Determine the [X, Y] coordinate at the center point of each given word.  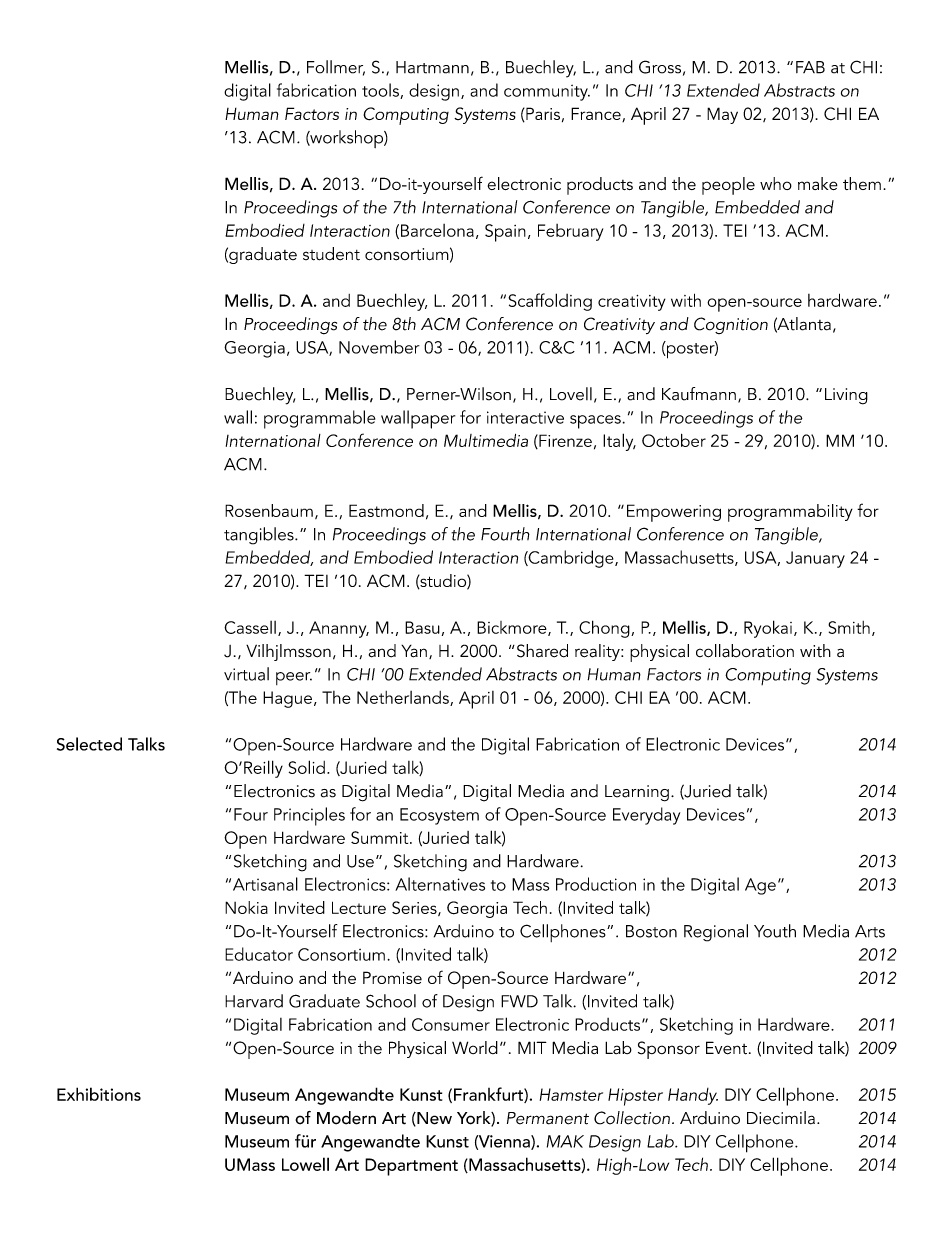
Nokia [246, 907]
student [331, 254]
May [722, 115]
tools [381, 91]
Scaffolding [550, 302]
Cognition [731, 325]
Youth [775, 931]
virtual [246, 674]
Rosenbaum [269, 510]
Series [415, 908]
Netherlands [404, 698]
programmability [790, 513]
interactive [525, 417]
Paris [542, 114]
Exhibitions [99, 1094]
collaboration [745, 651]
